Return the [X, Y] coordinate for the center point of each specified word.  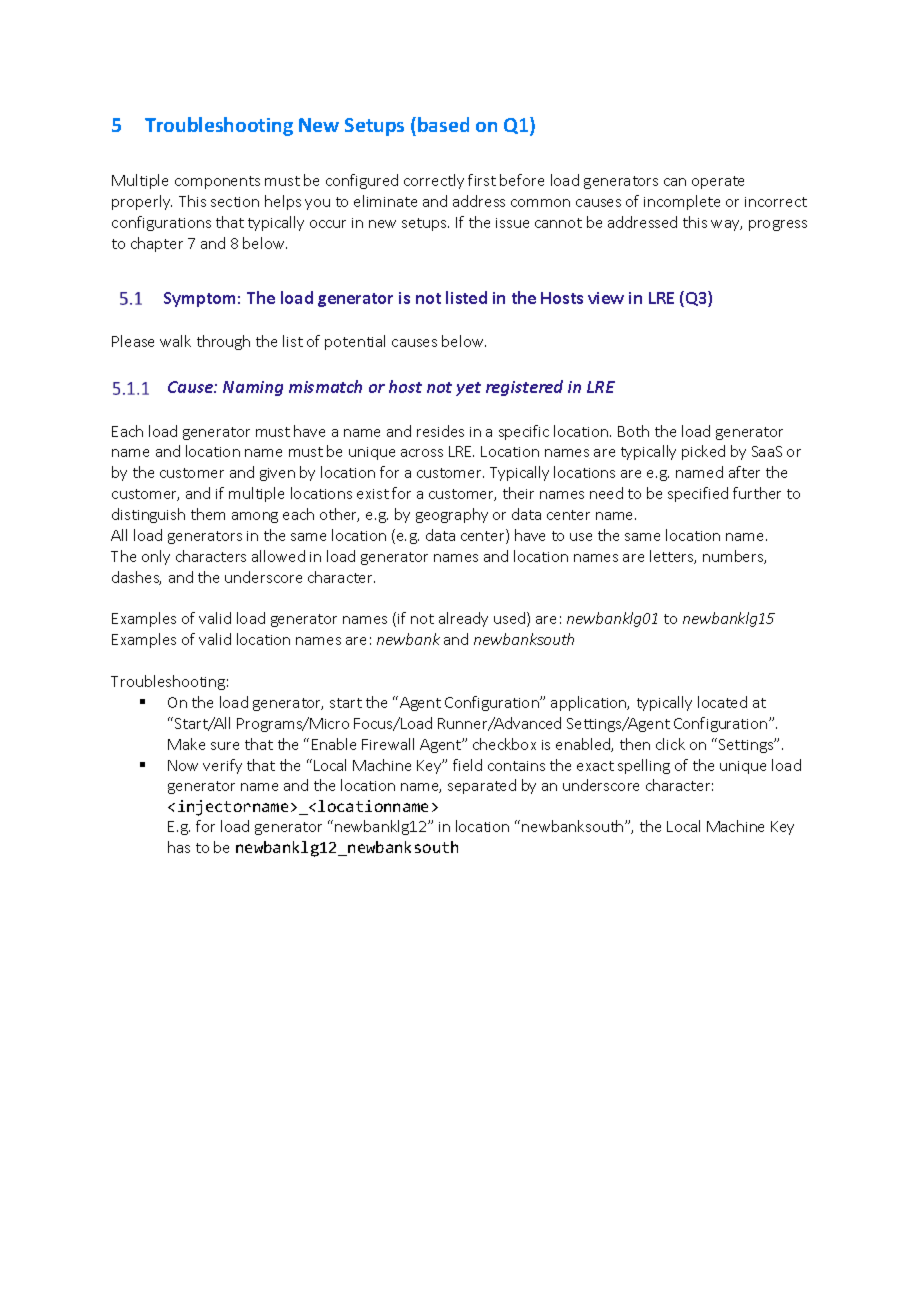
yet [468, 389]
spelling [644, 766]
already [463, 619]
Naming [253, 388]
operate [718, 182]
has [179, 847]
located [722, 702]
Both [633, 431]
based [443, 124]
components [217, 182]
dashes [136, 578]
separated [482, 786]
